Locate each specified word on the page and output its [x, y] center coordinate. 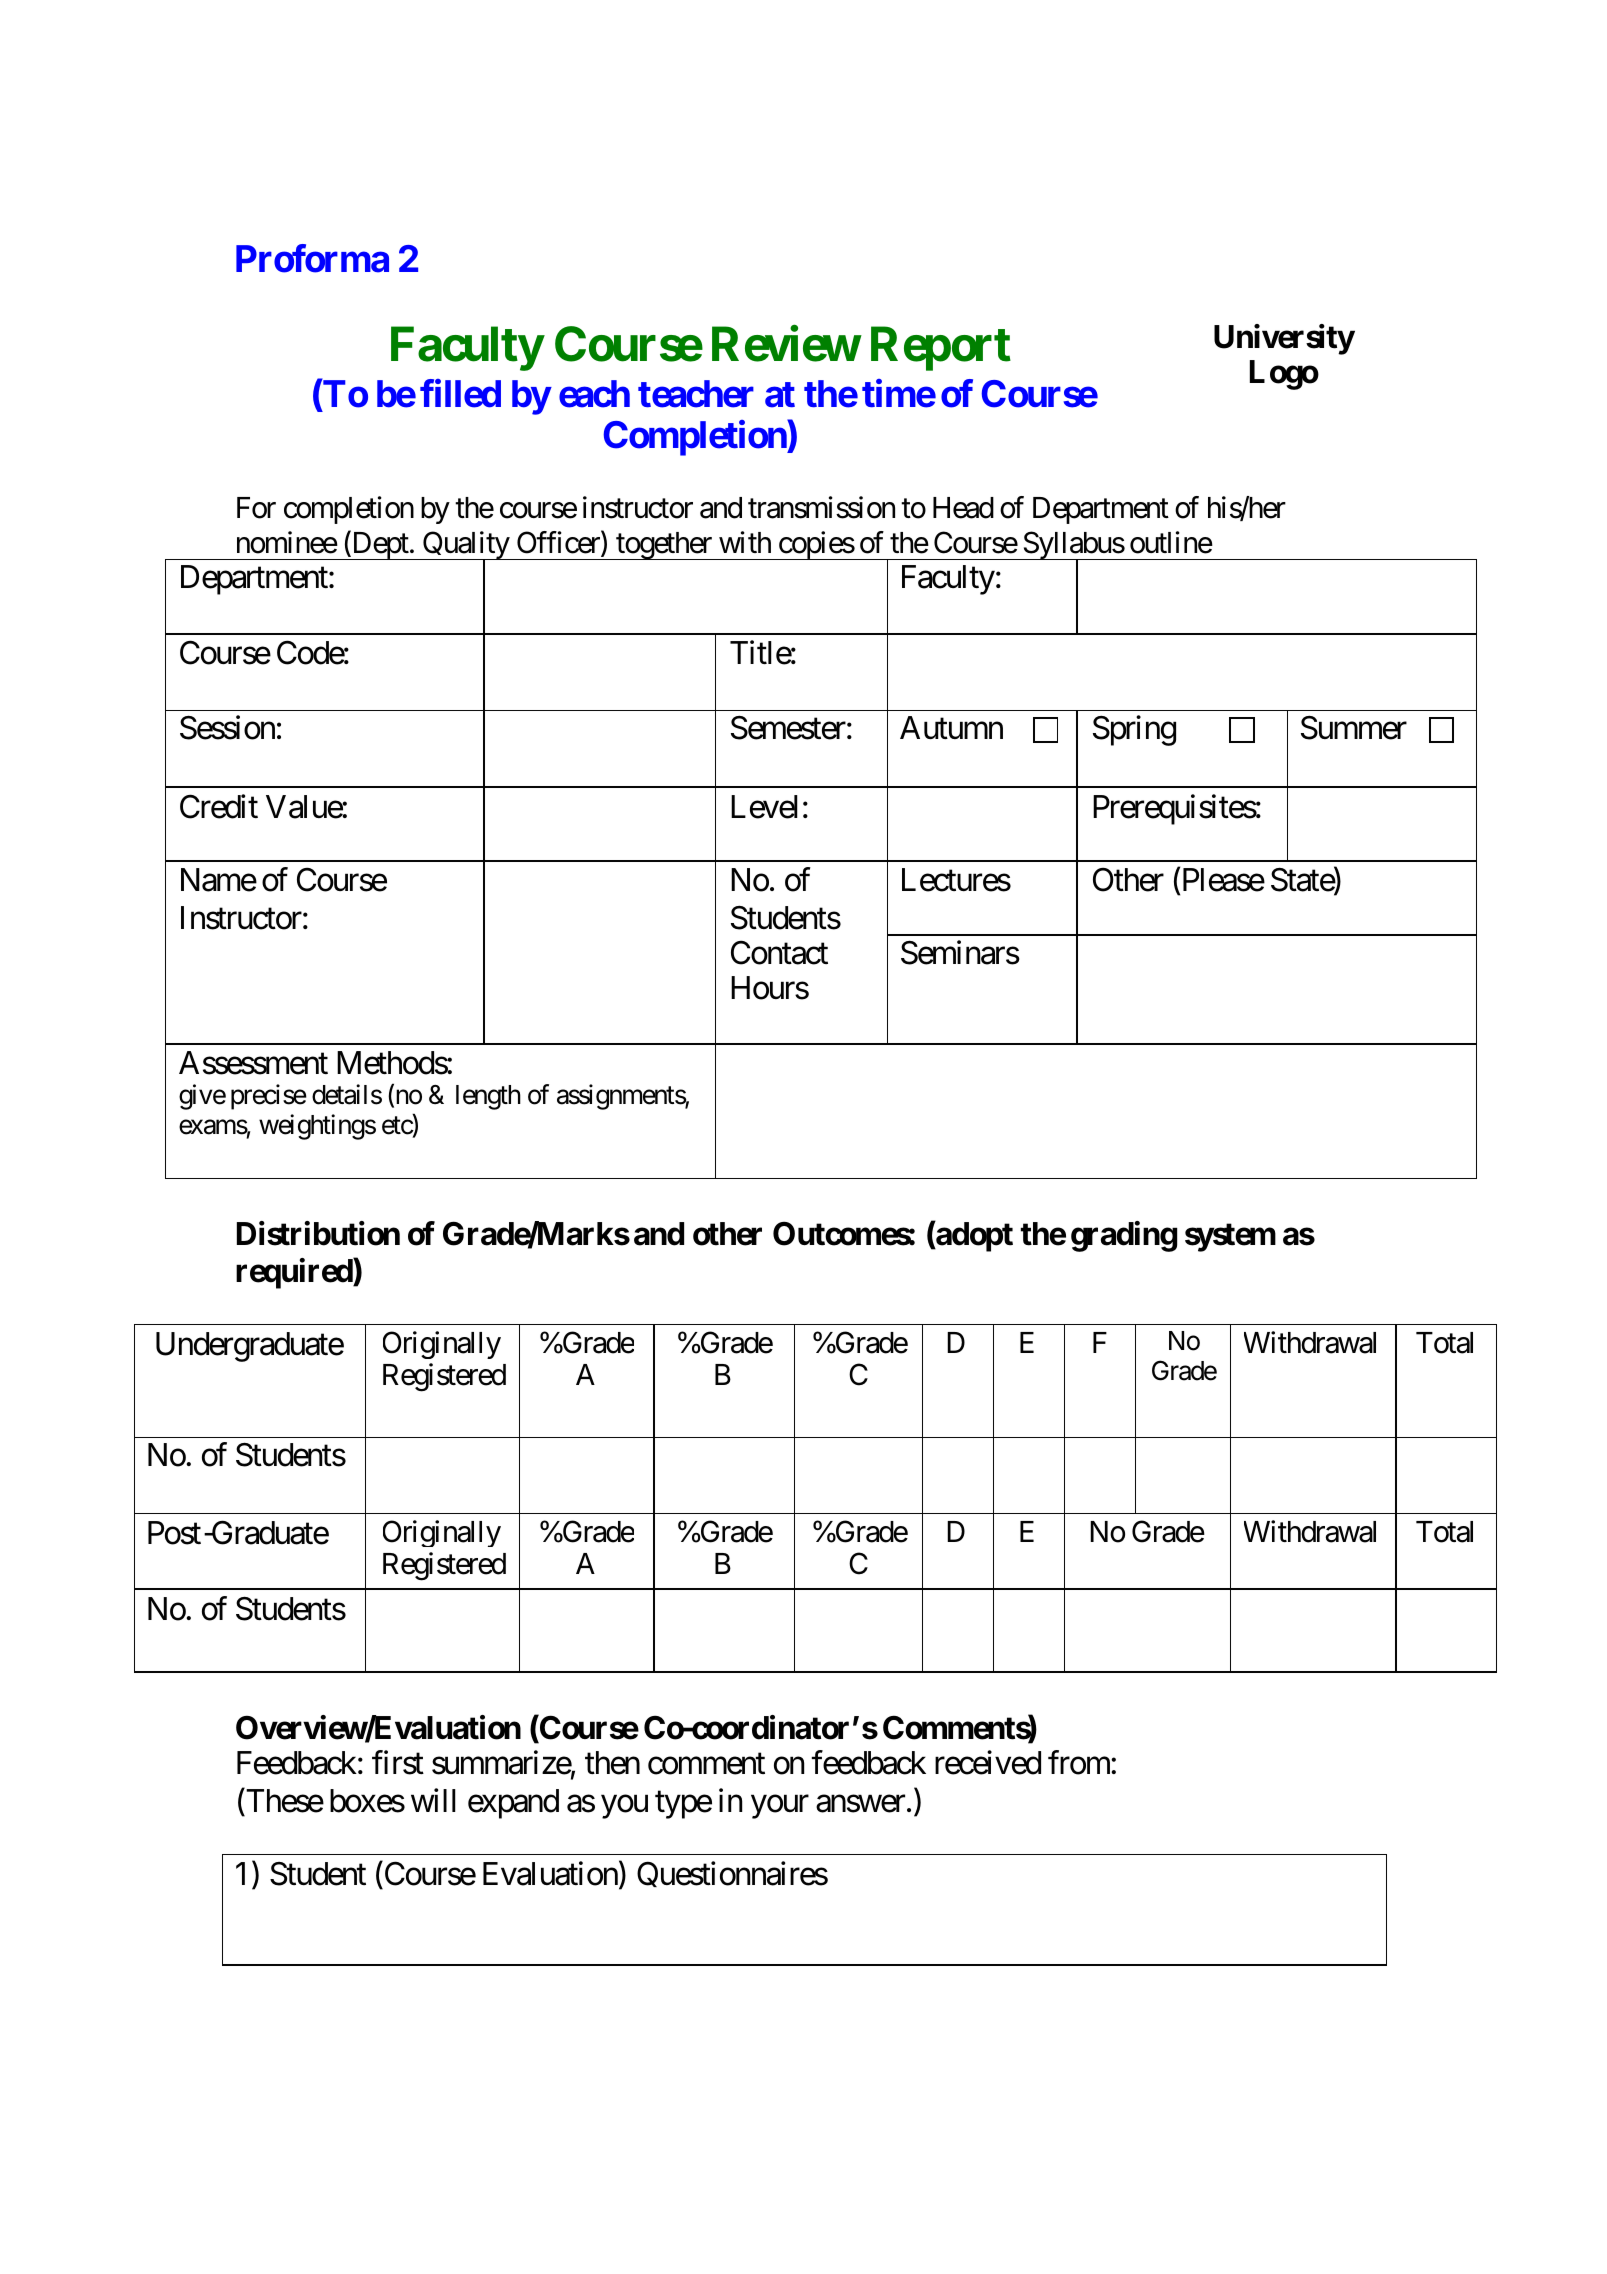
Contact [779, 952]
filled [460, 394]
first [398, 1762]
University [1284, 339]
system [1230, 1237]
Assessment [253, 1063]
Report [941, 349]
